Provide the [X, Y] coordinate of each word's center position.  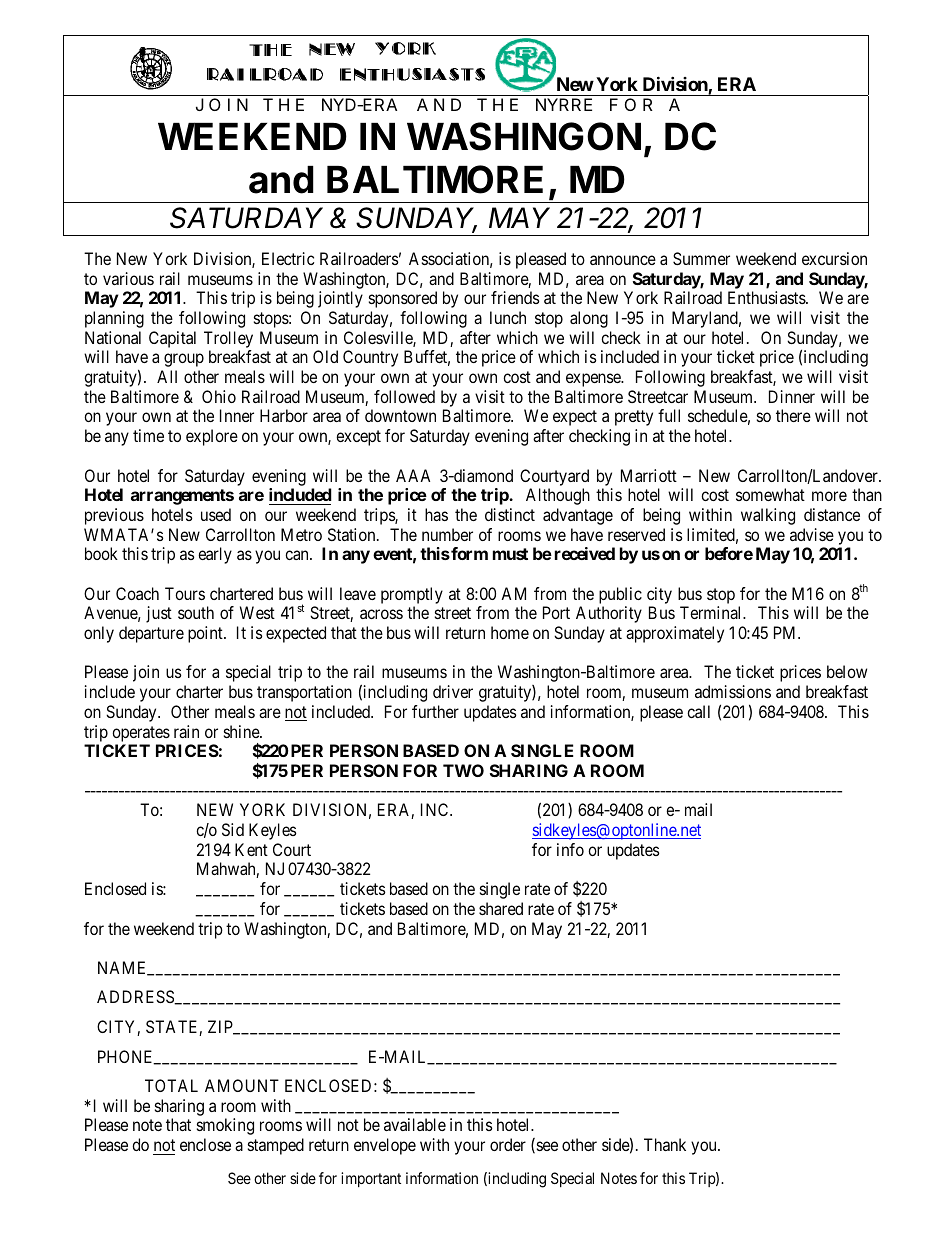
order [508, 1144]
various [128, 278]
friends [515, 297]
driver [453, 691]
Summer [701, 258]
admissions [733, 691]
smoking [225, 1126]
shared [501, 908]
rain [186, 731]
